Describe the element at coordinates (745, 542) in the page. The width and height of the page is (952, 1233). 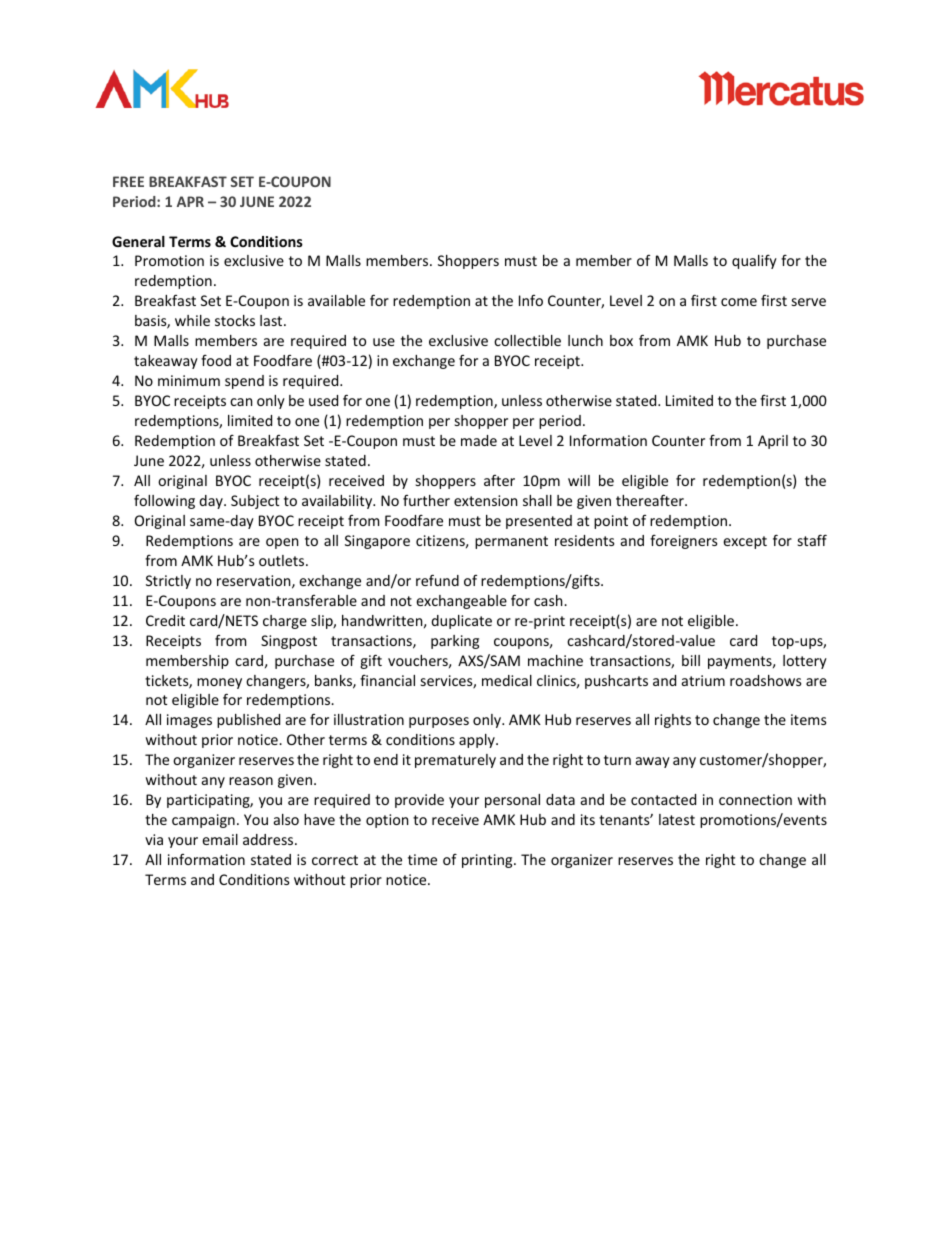
I see `except` at that location.
